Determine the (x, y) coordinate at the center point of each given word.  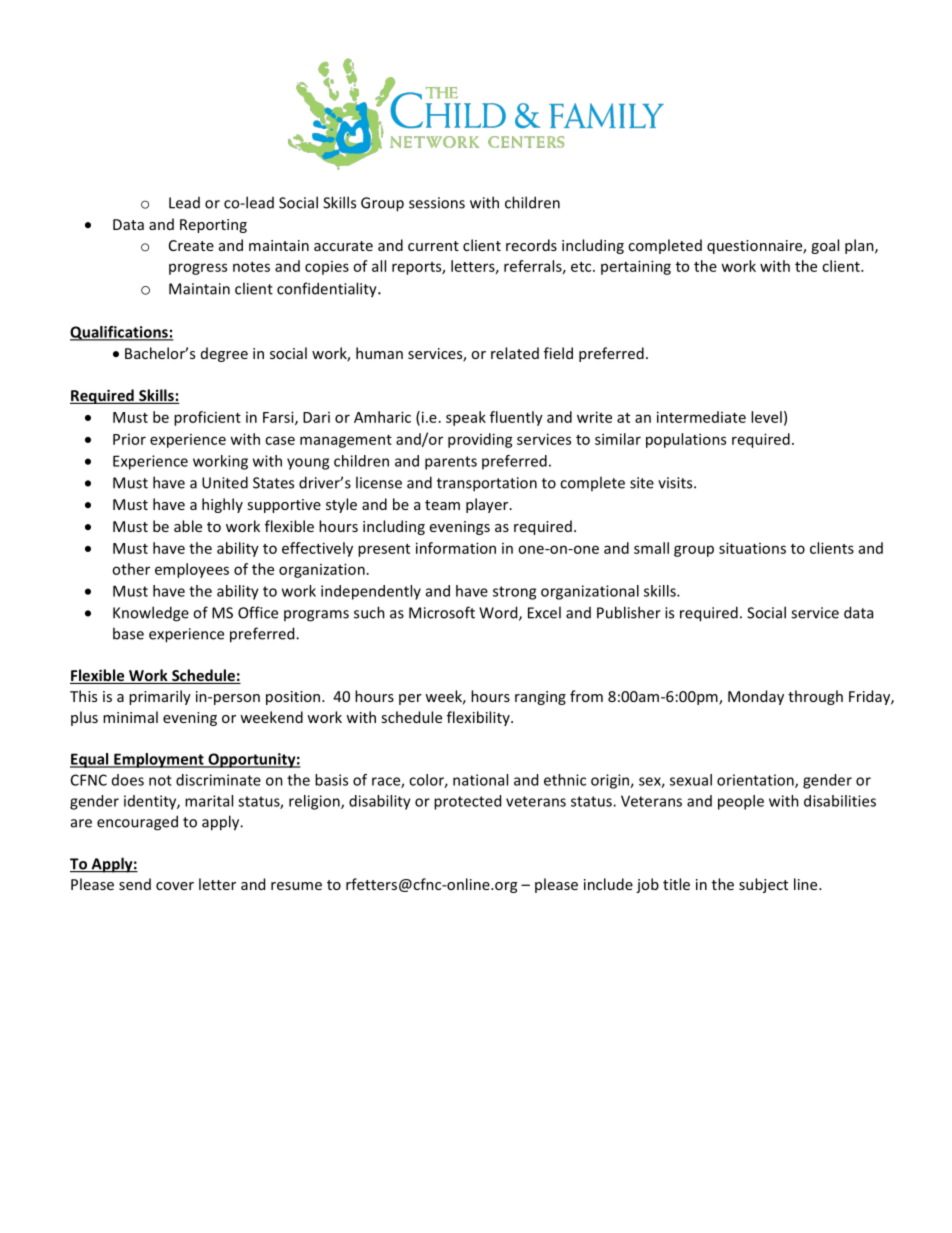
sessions (437, 203)
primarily (160, 697)
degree (224, 354)
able (188, 526)
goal (825, 246)
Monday (756, 697)
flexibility (479, 718)
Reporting (213, 226)
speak (466, 418)
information (456, 548)
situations (752, 548)
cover (175, 886)
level (766, 417)
